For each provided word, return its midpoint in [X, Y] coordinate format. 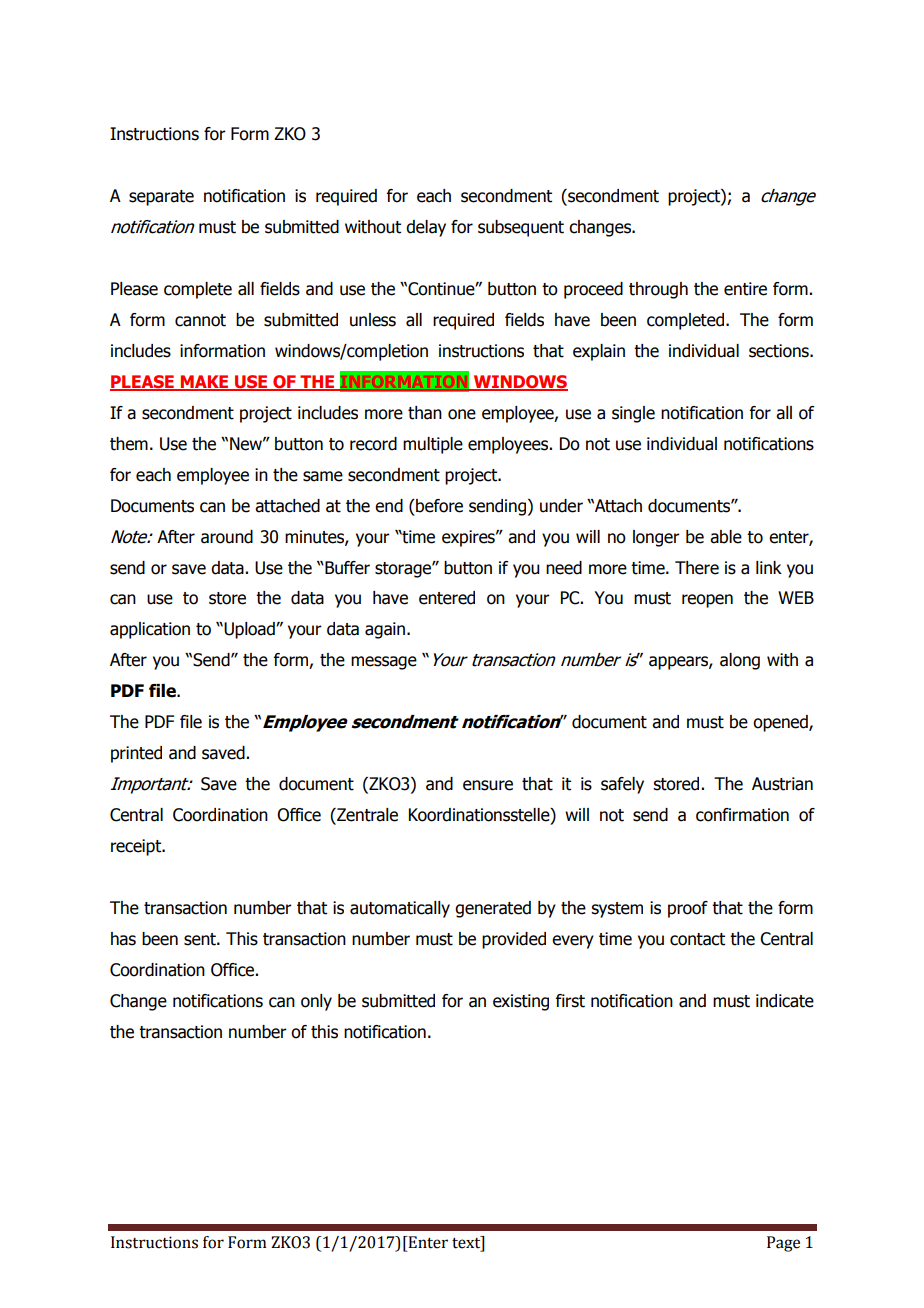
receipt [137, 847]
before [438, 506]
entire [745, 289]
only [316, 1002]
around [227, 537]
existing [521, 1002]
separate [161, 198]
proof [688, 909]
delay [426, 228]
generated [493, 909]
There [697, 568]
